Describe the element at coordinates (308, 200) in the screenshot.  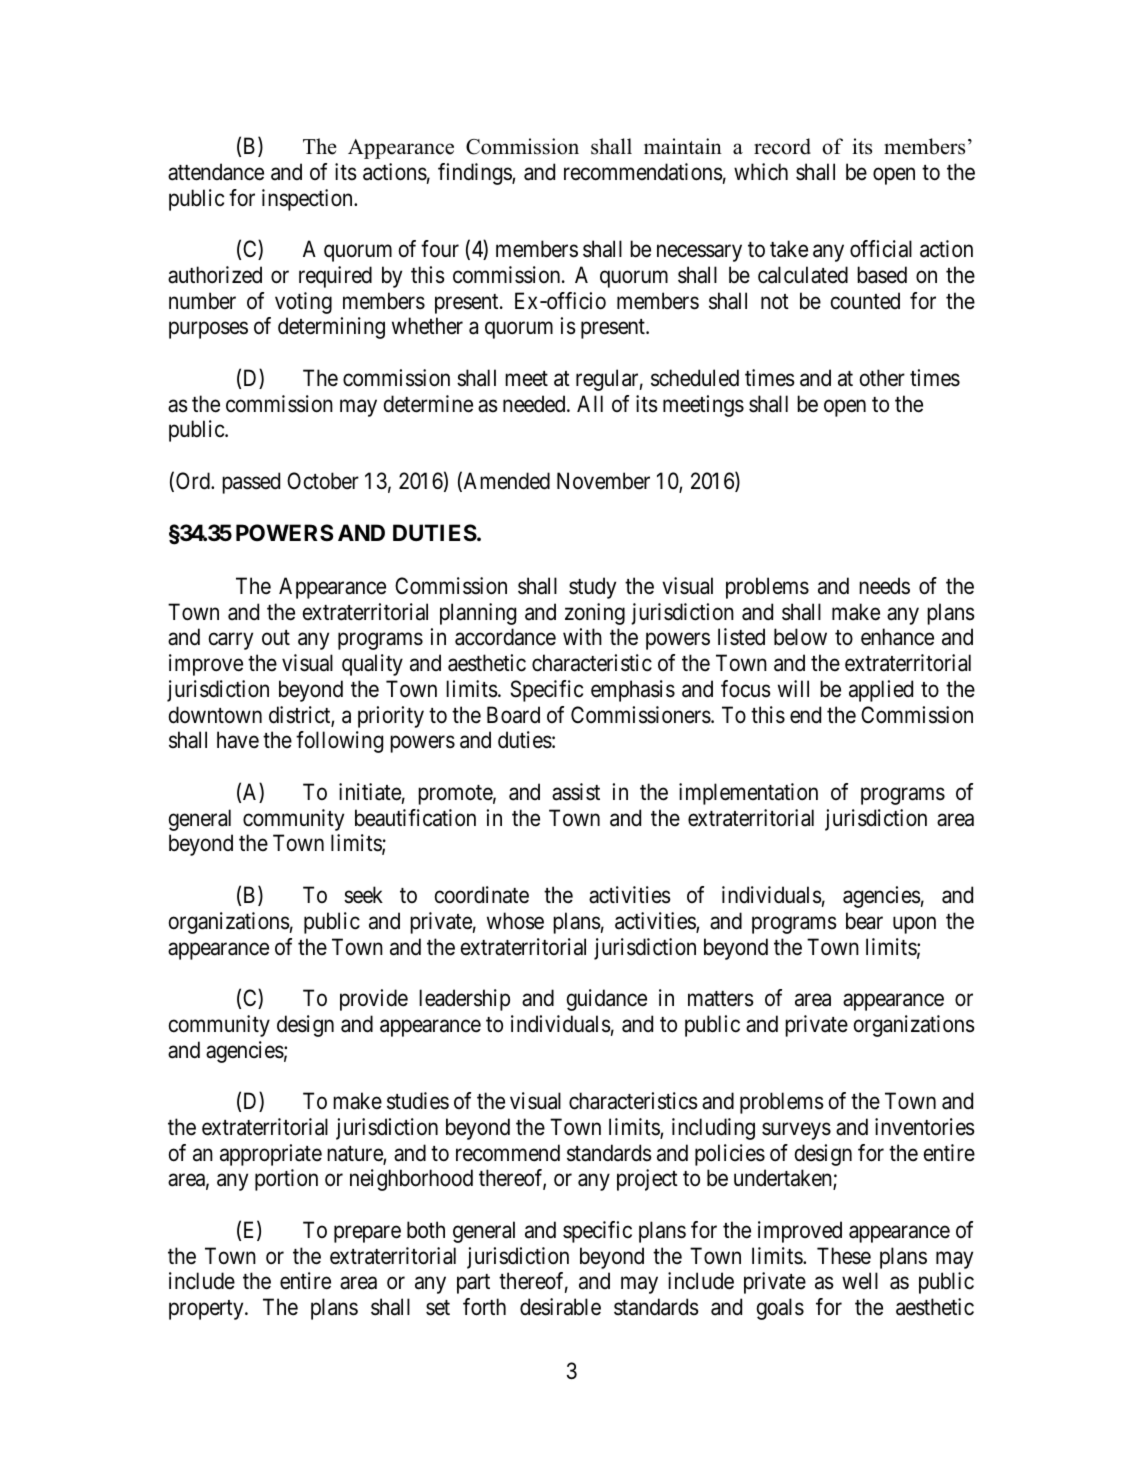
I see `inspection` at that location.
